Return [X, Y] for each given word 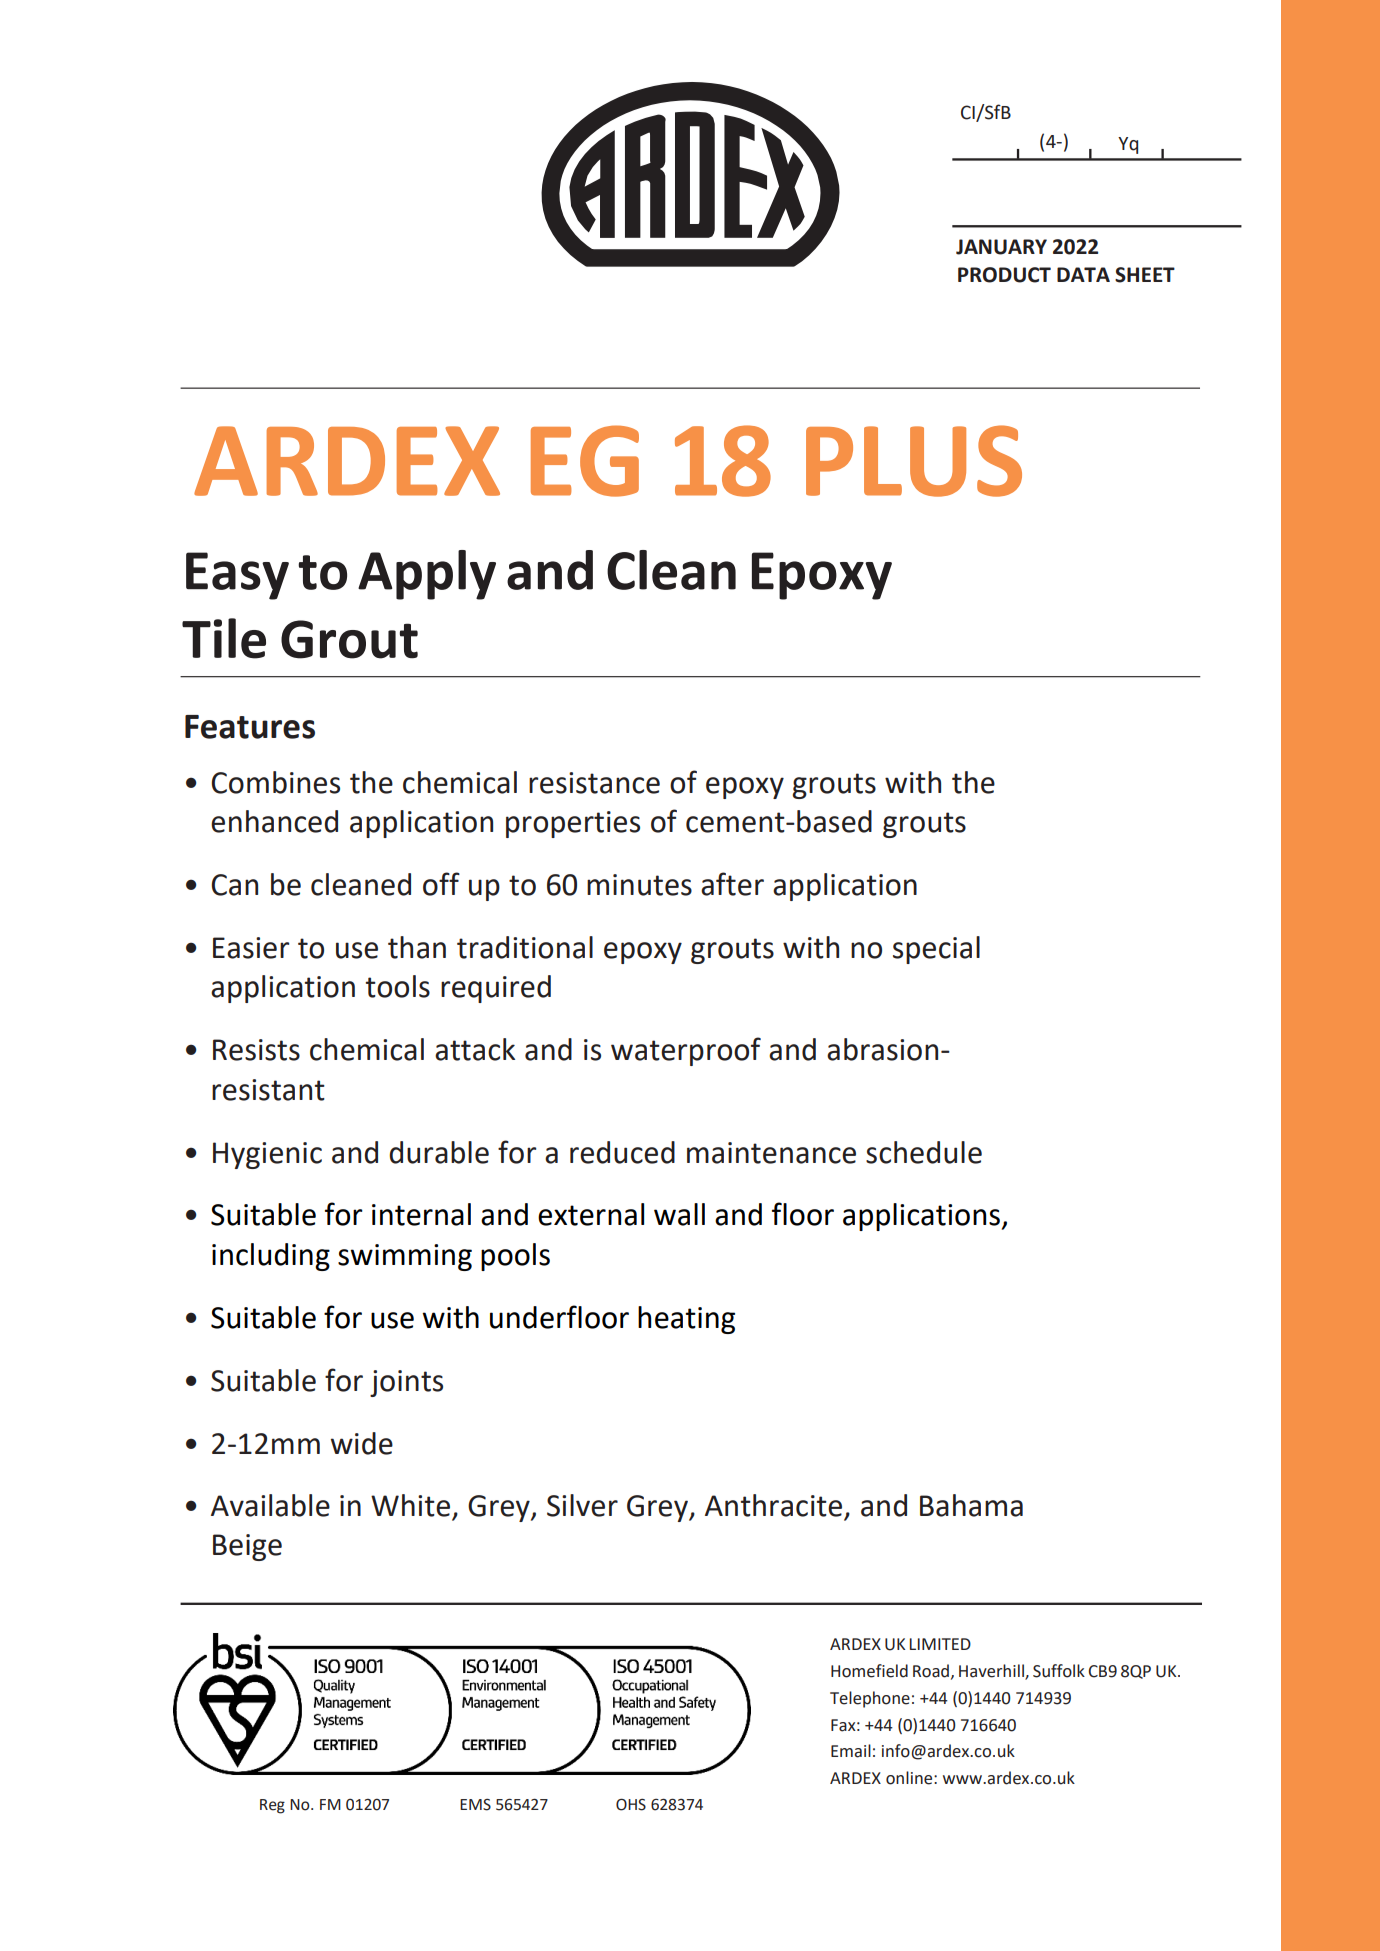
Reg [272, 1806]
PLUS [914, 461]
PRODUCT [1004, 275]
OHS [631, 1804]
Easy [237, 576]
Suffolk [1059, 1671]
